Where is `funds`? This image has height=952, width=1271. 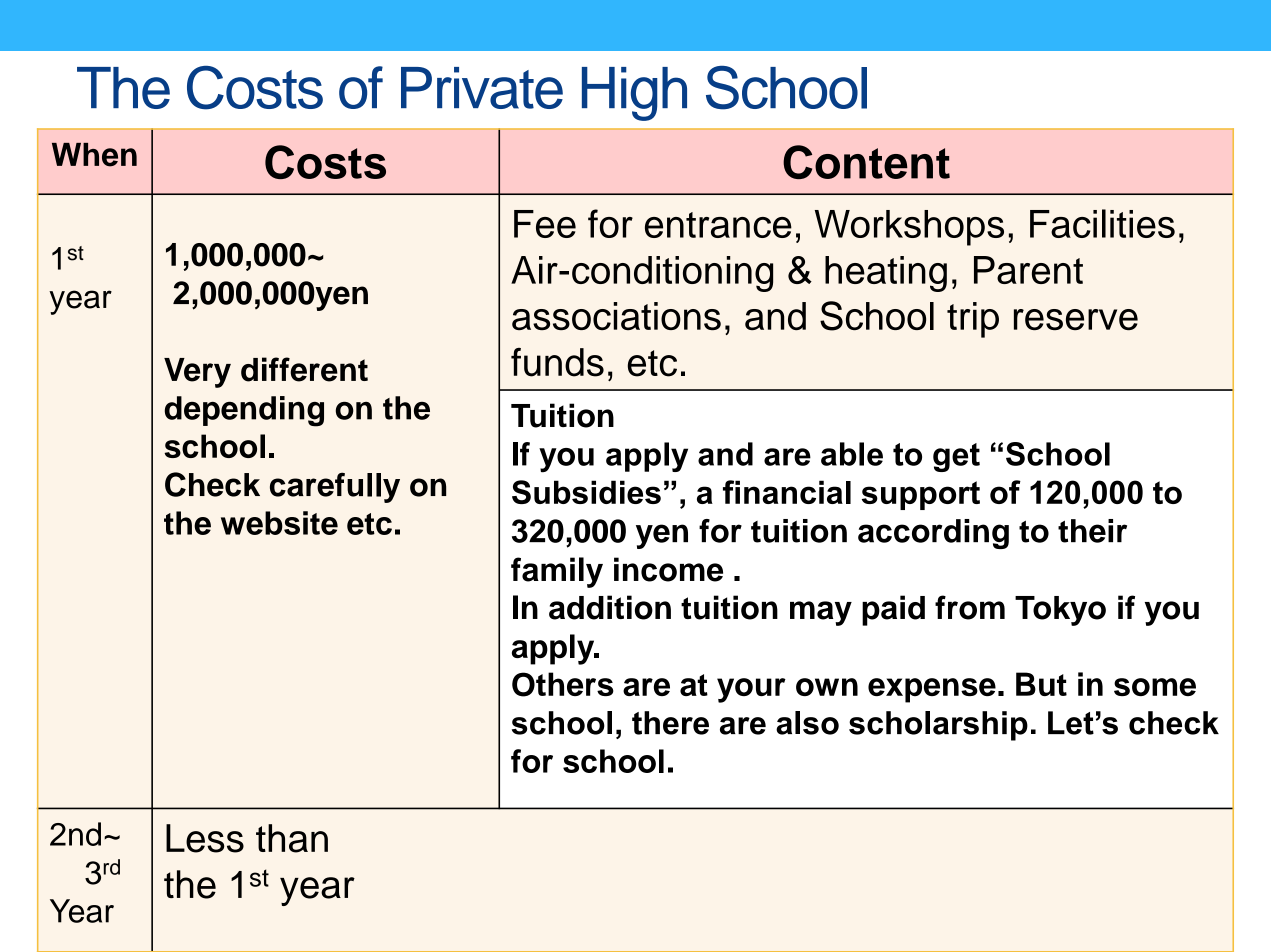 funds is located at coordinates (557, 362).
